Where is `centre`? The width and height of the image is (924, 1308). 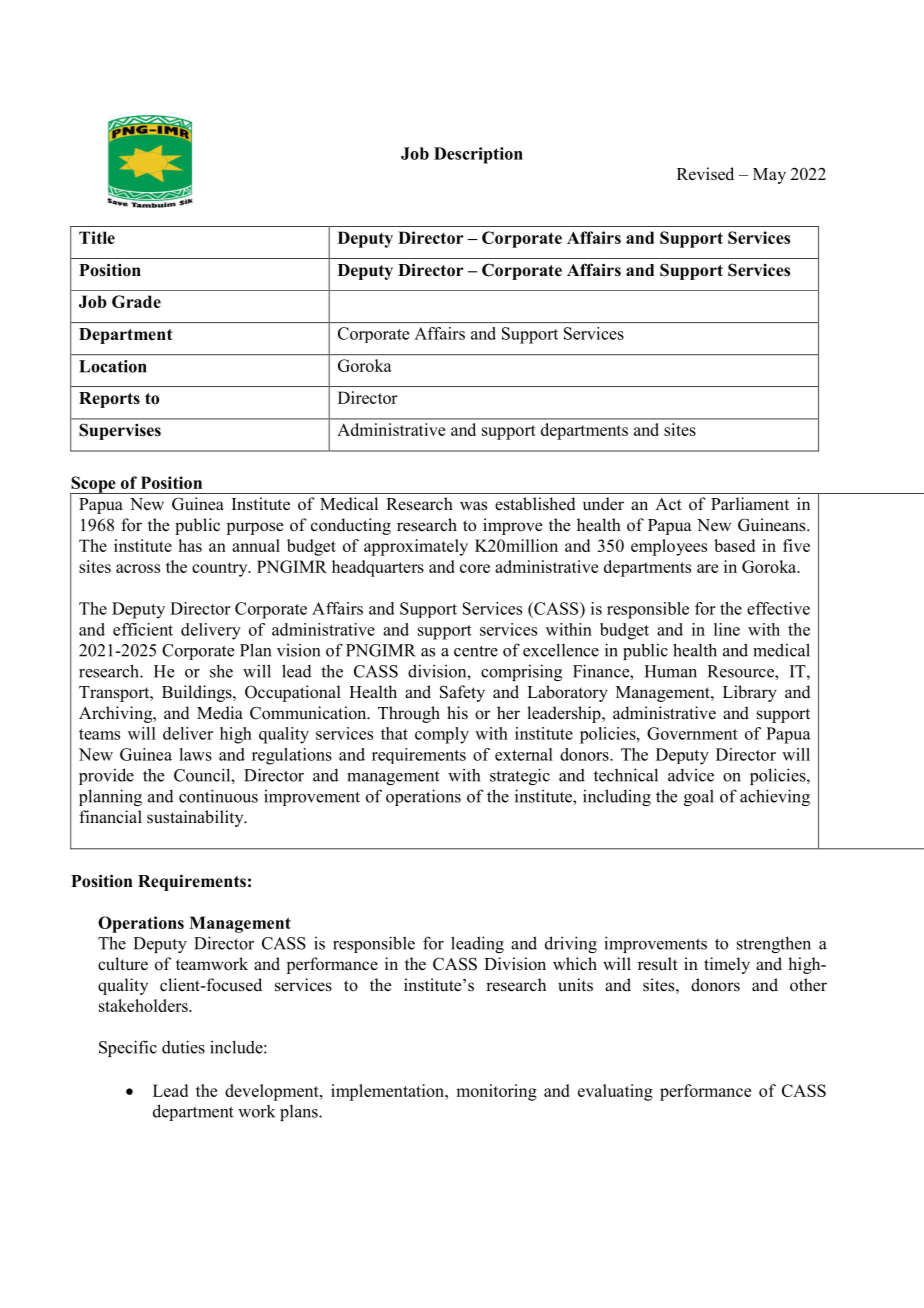 centre is located at coordinates (476, 651).
